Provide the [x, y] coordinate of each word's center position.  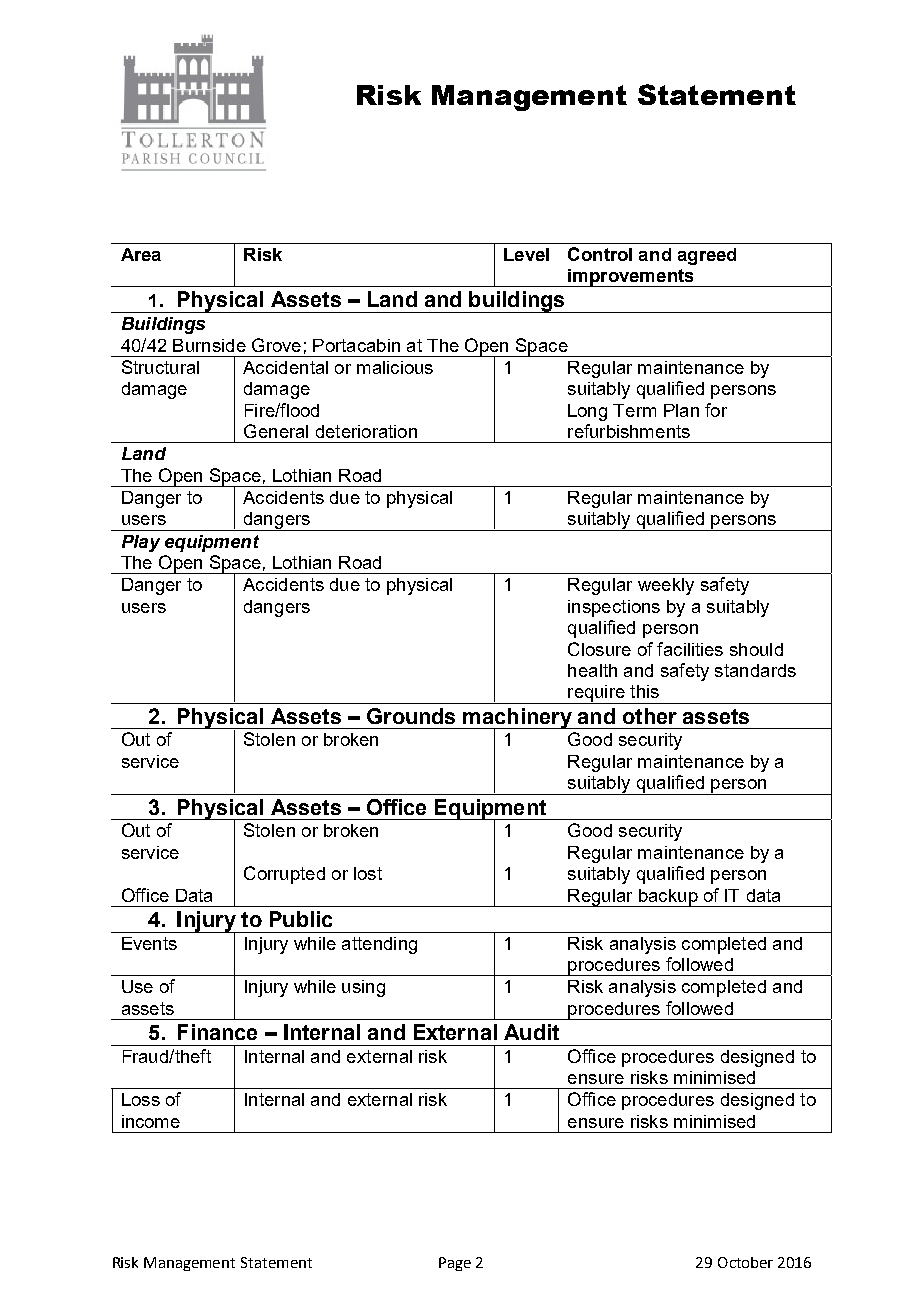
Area [141, 254]
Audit [531, 1032]
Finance [217, 1032]
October [745, 1262]
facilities [690, 649]
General [276, 431]
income [151, 1121]
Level [526, 254]
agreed [707, 256]
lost [368, 873]
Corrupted [284, 875]
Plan [681, 410]
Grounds [411, 716]
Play [141, 543]
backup [668, 898]
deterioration [366, 431]
